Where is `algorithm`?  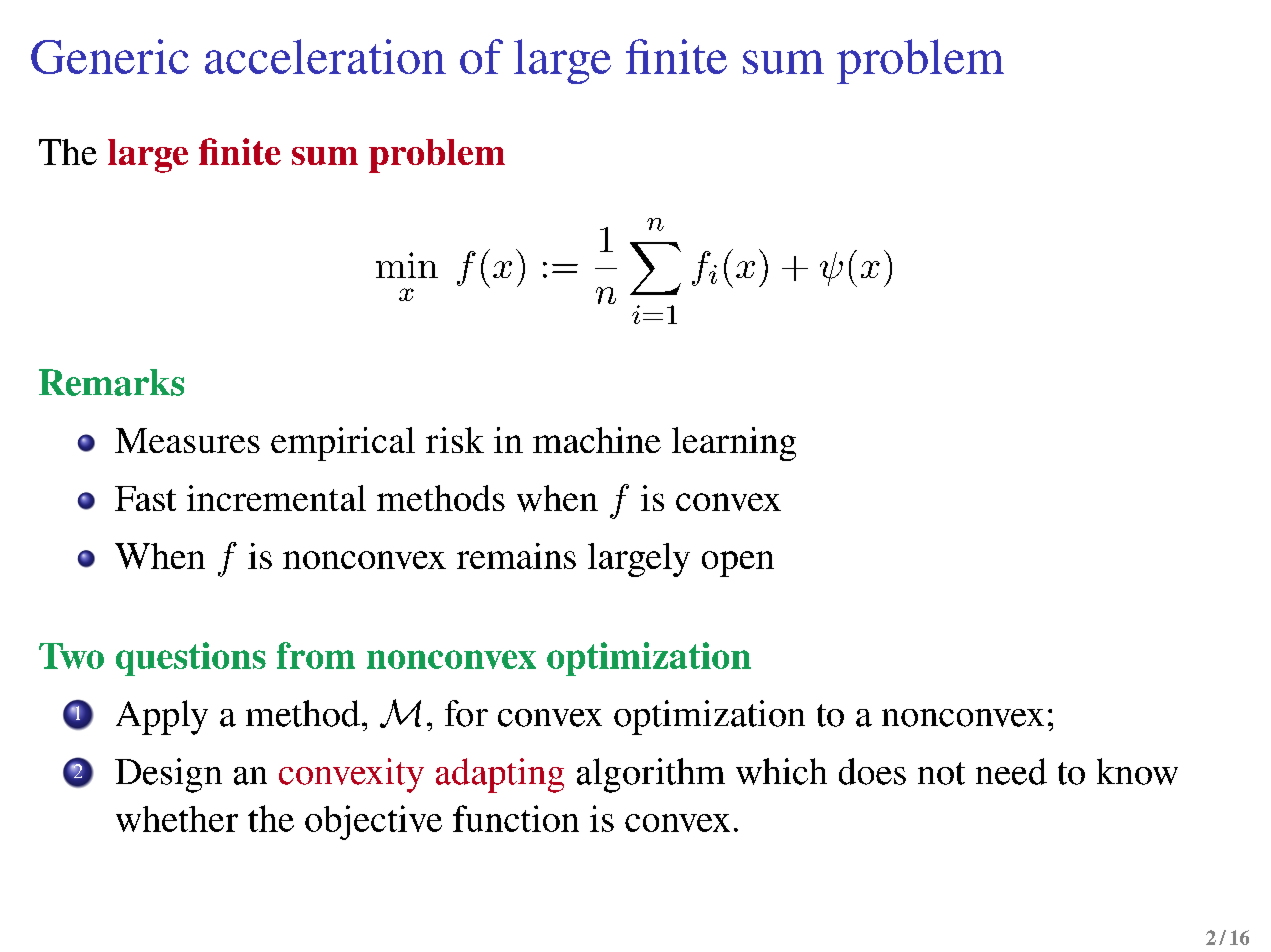
algorithm is located at coordinates (651, 775).
